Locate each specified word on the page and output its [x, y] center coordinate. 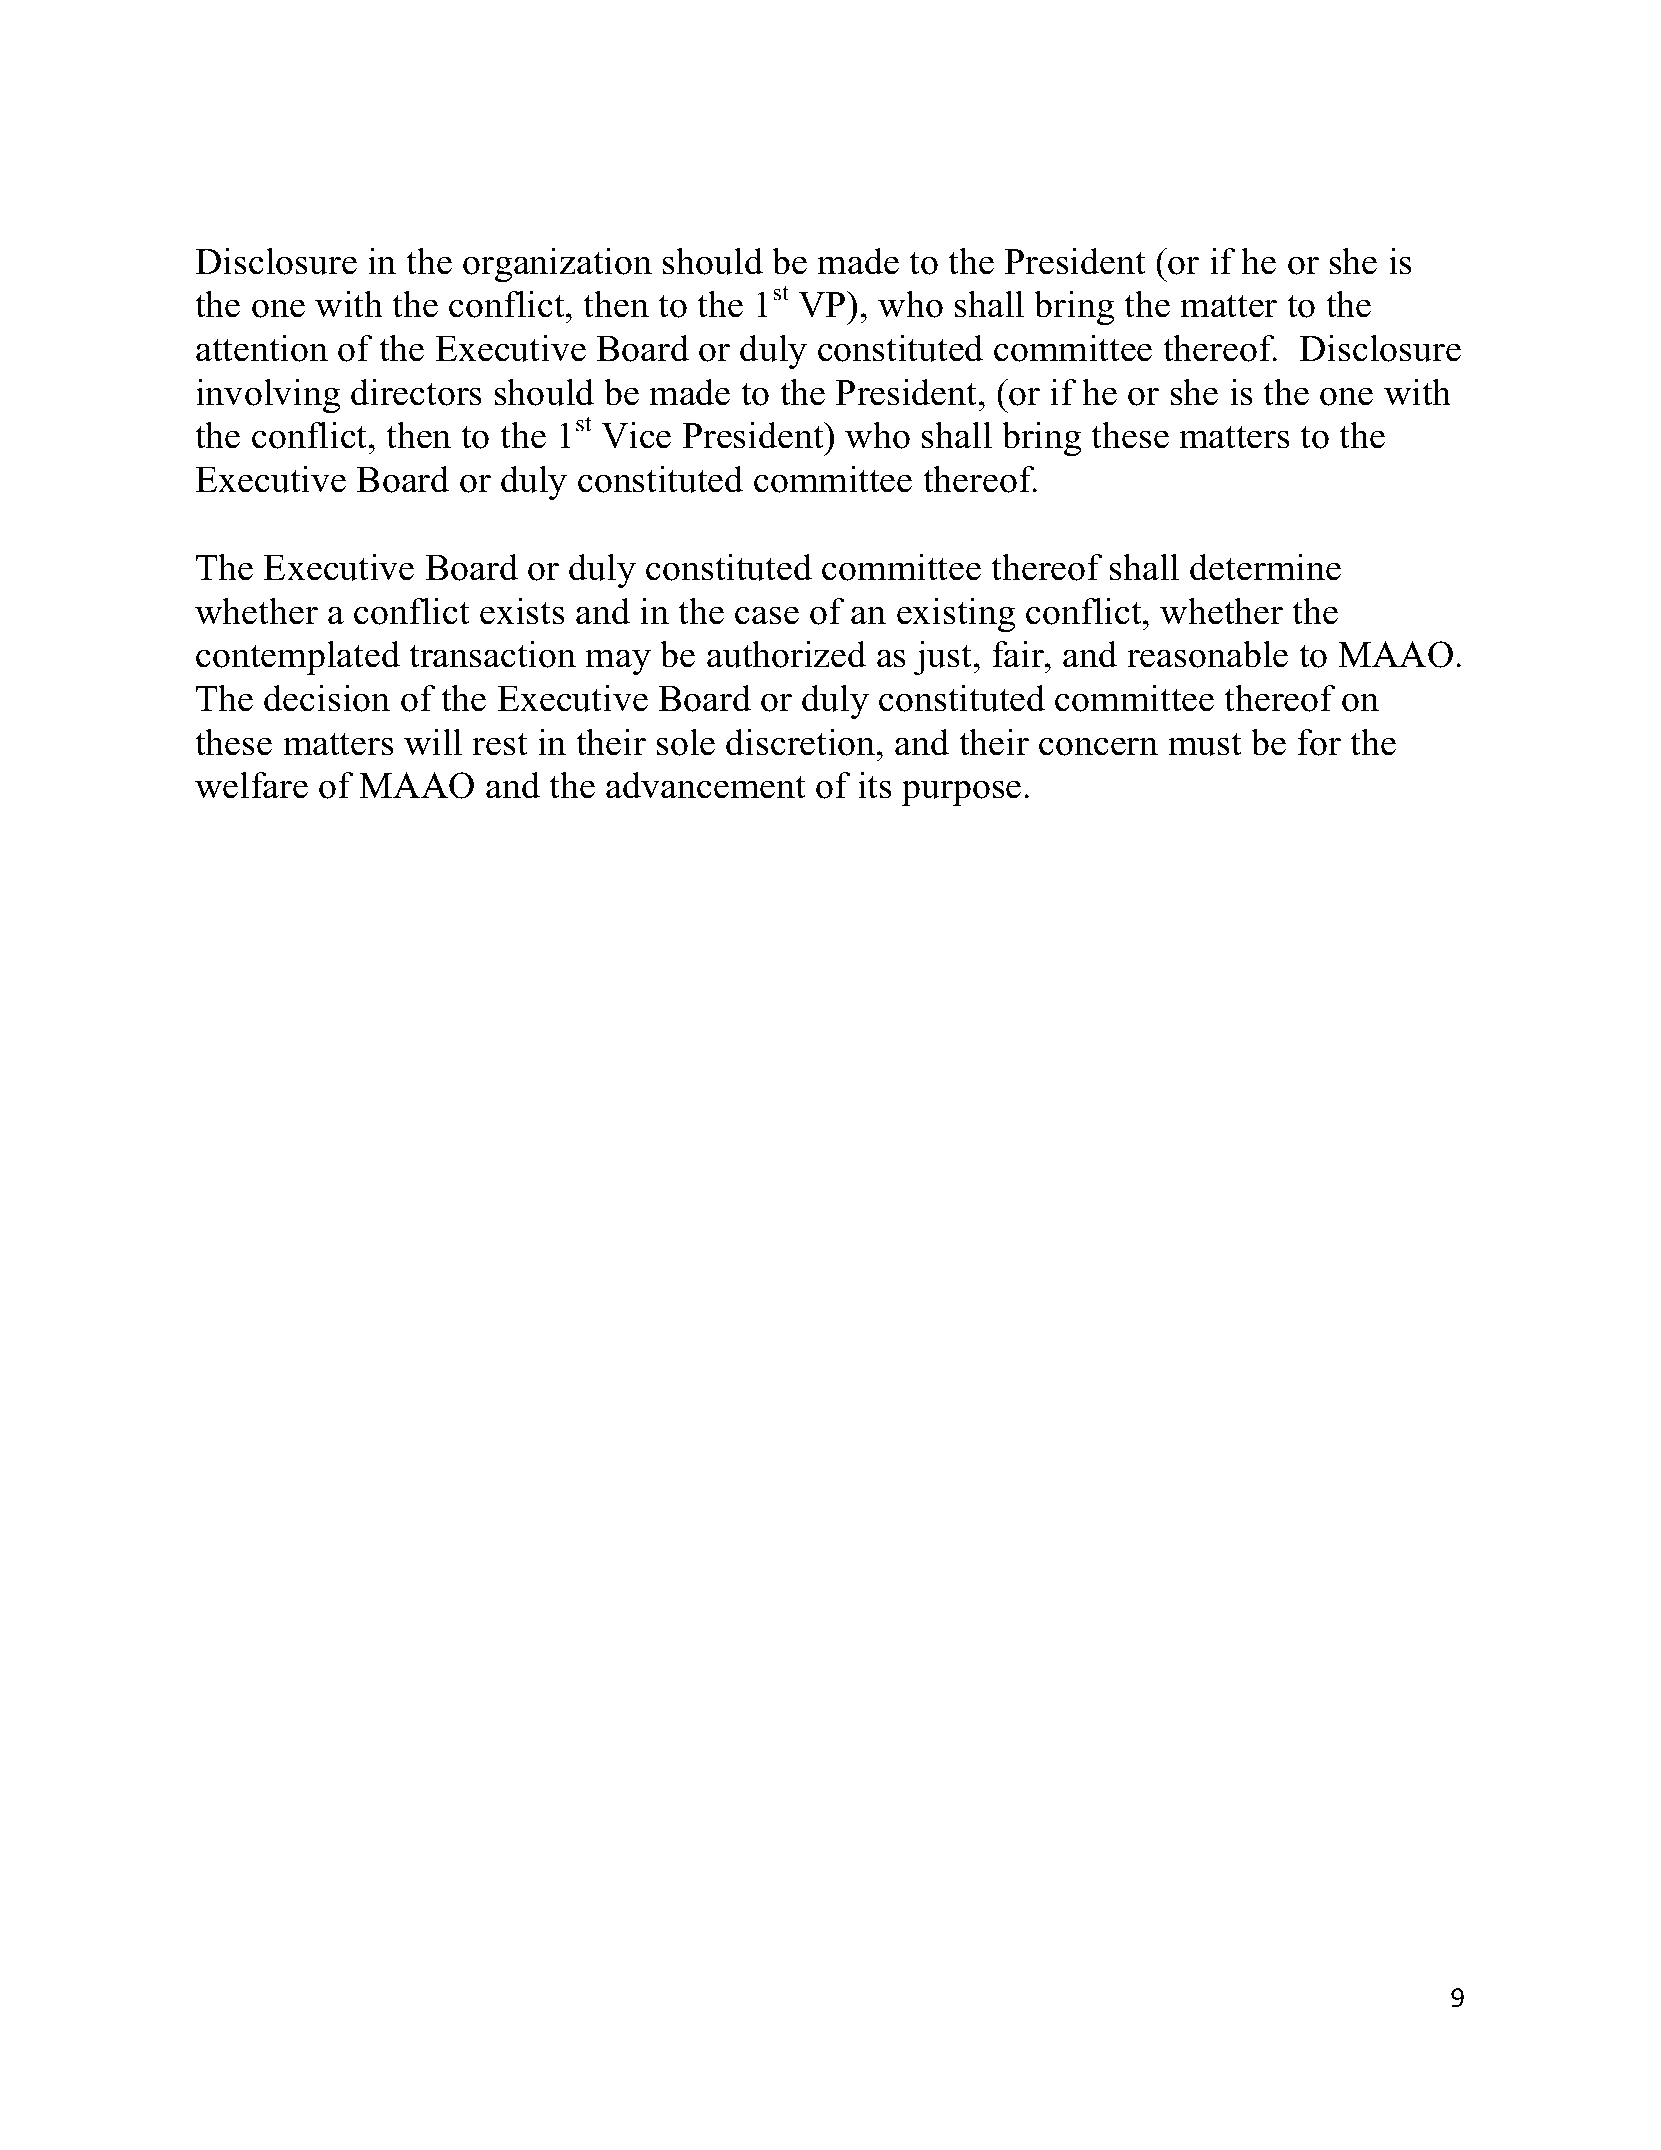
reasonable [1207, 654]
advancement [705, 785]
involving [268, 395]
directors [416, 392]
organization [557, 264]
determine [1265, 567]
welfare [251, 785]
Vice [636, 435]
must [1204, 744]
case [767, 615]
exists [522, 611]
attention [262, 348]
